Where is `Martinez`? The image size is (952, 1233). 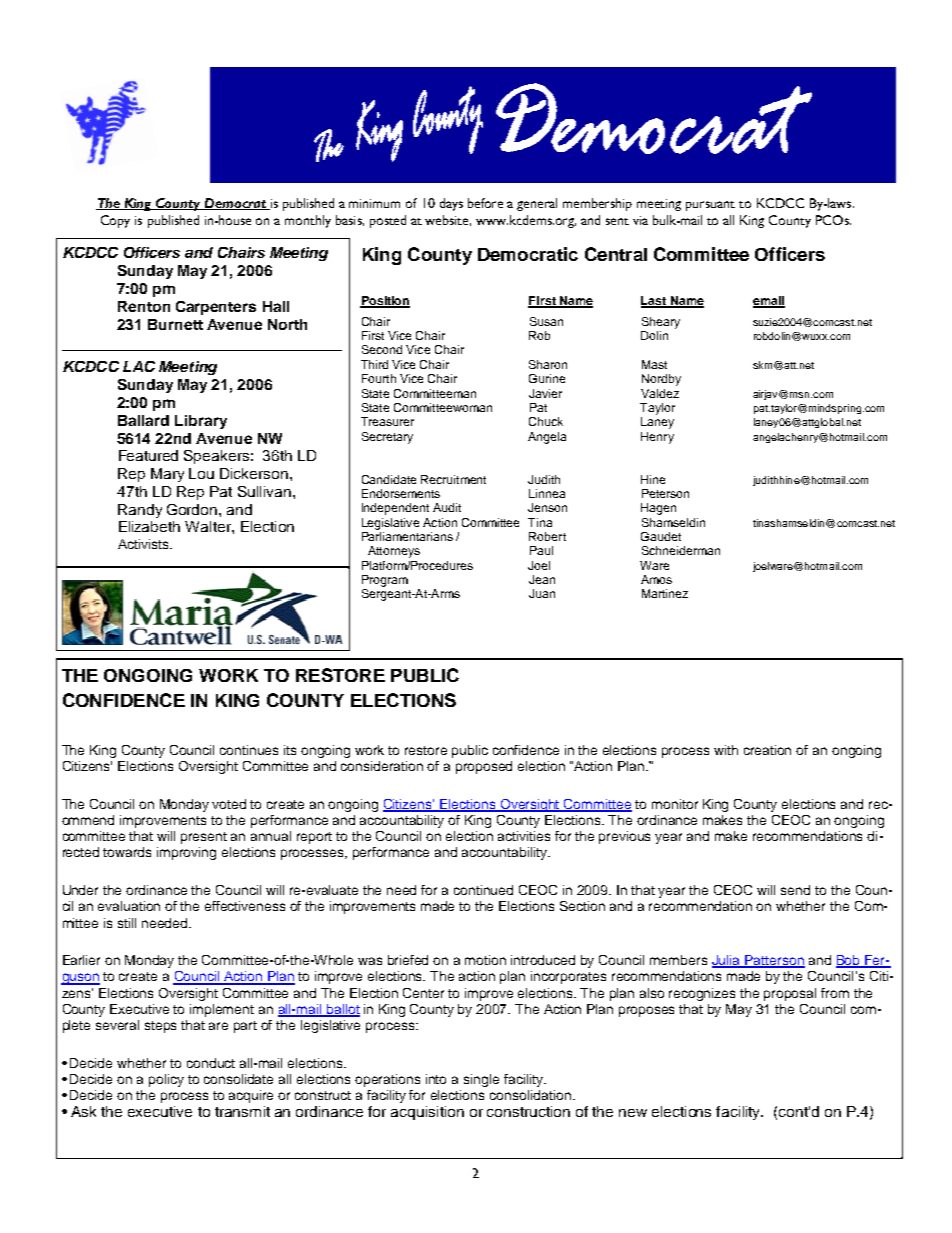 Martinez is located at coordinates (665, 593).
